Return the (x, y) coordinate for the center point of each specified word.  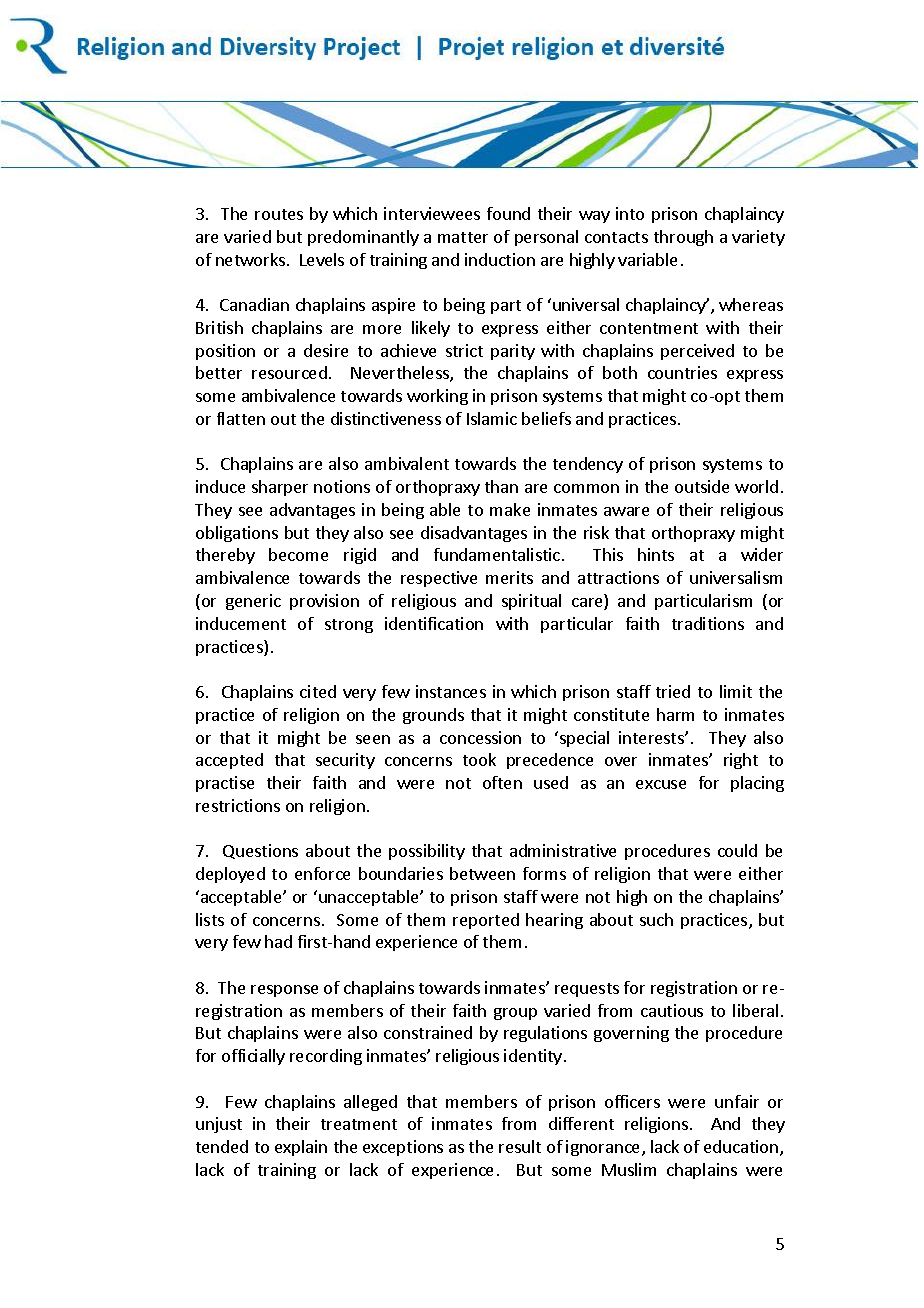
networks (252, 259)
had (278, 941)
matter (463, 237)
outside (702, 486)
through (683, 238)
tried (673, 691)
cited (318, 691)
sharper (280, 488)
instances (451, 691)
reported (486, 921)
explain (301, 1148)
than (501, 486)
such (656, 919)
